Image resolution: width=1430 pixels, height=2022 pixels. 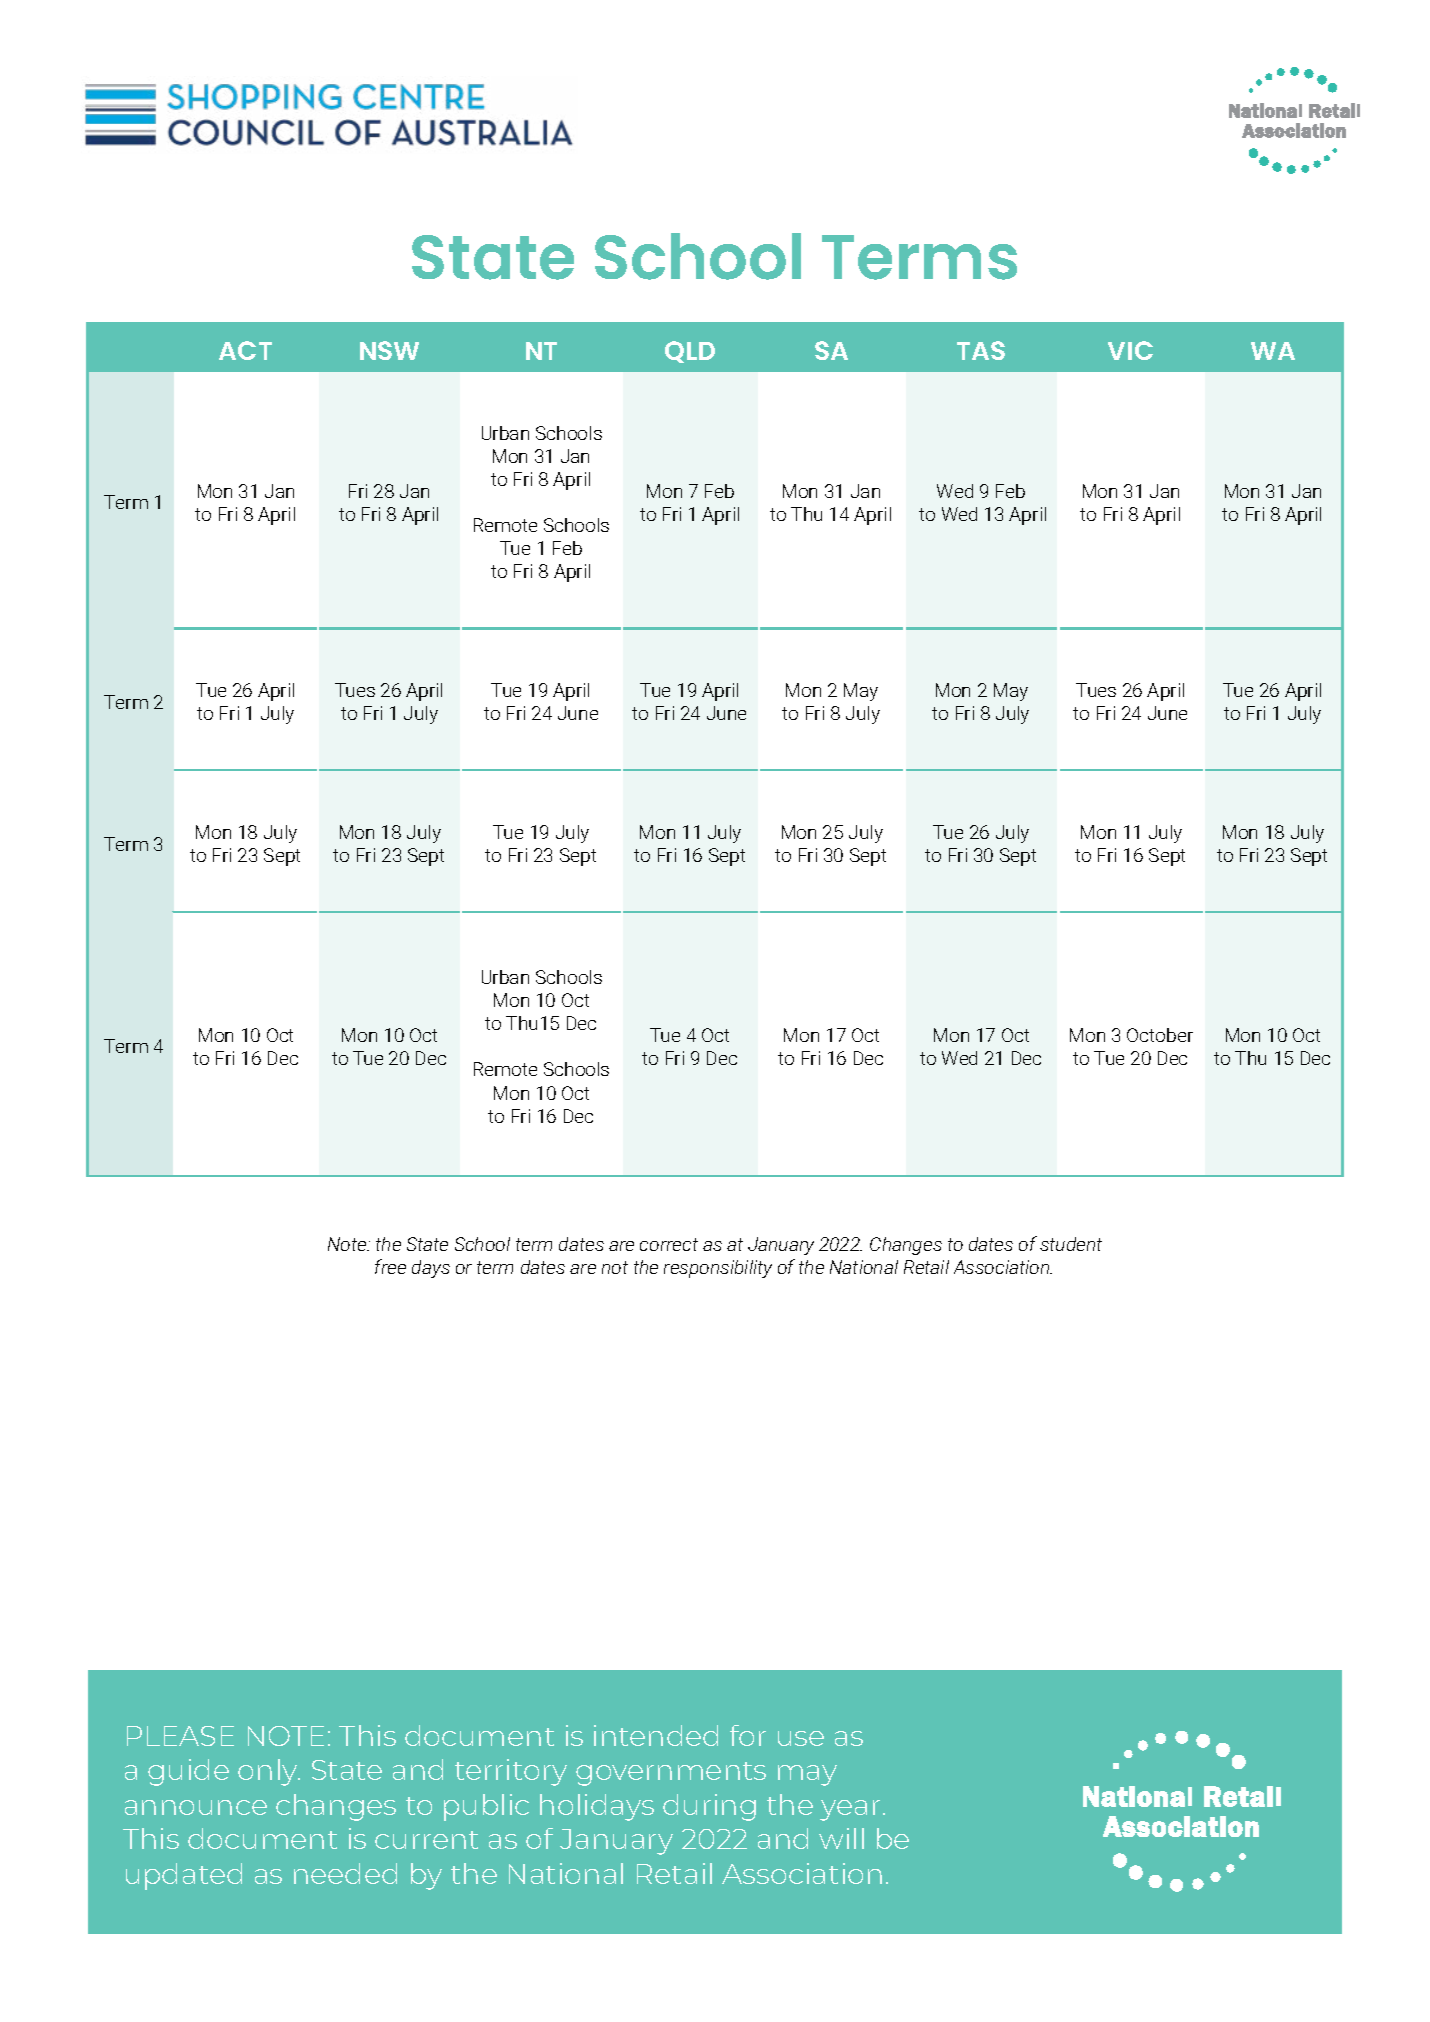 I want to click on free, so click(x=390, y=1266).
